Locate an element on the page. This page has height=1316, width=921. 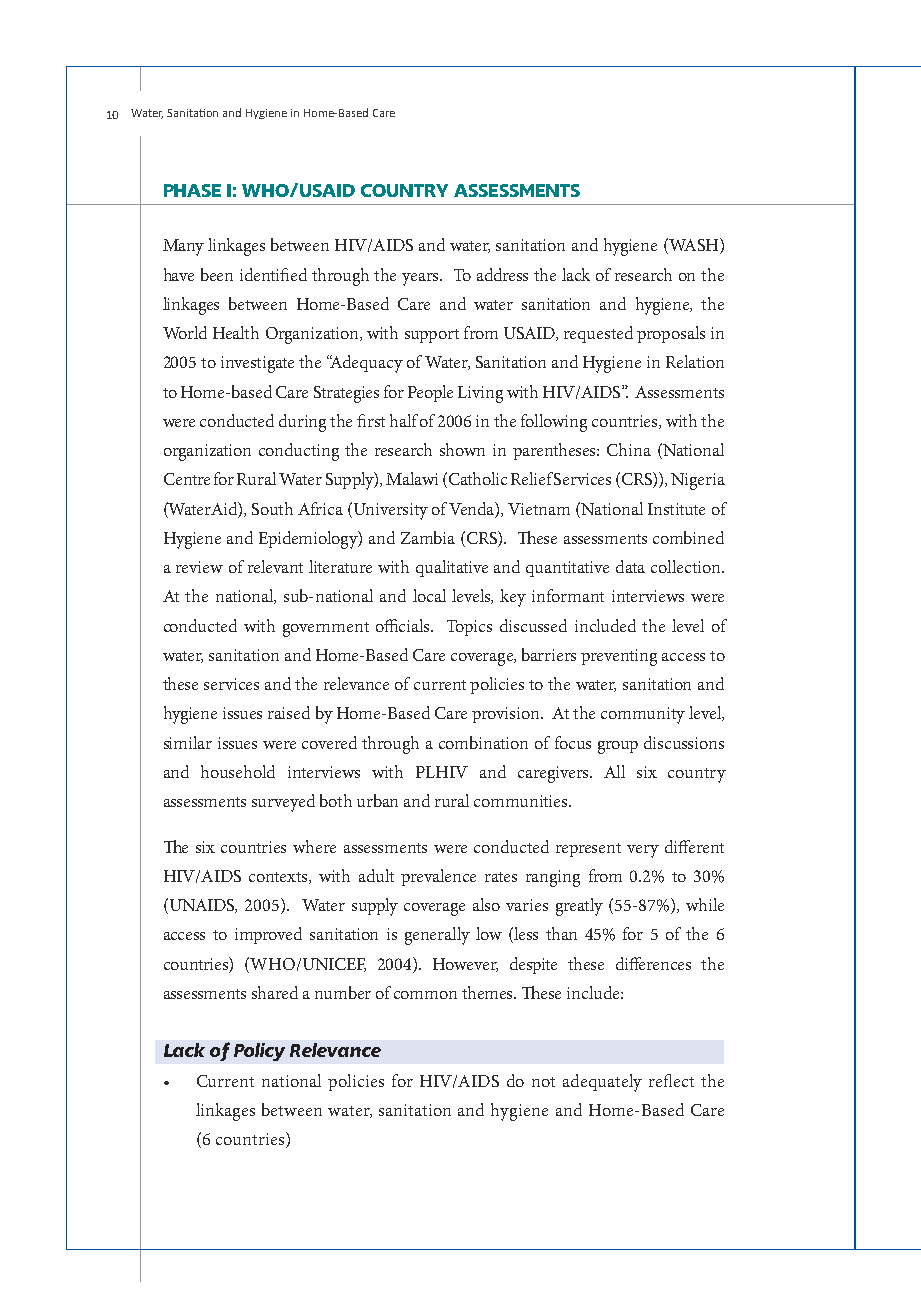
common is located at coordinates (425, 995).
